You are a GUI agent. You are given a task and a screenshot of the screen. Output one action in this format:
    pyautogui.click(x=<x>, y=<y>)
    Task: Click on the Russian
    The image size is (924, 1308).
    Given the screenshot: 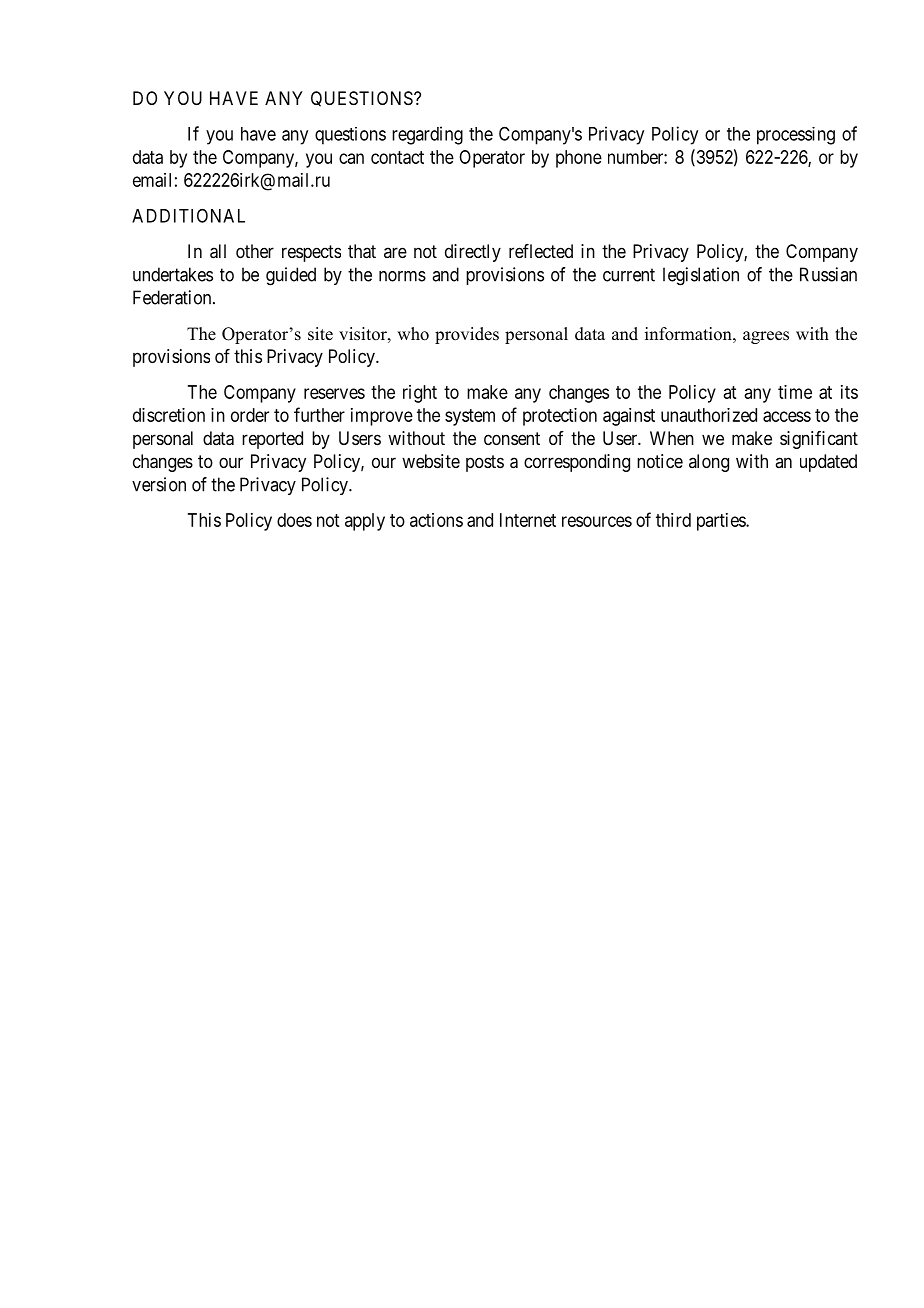 What is the action you would take?
    pyautogui.click(x=828, y=274)
